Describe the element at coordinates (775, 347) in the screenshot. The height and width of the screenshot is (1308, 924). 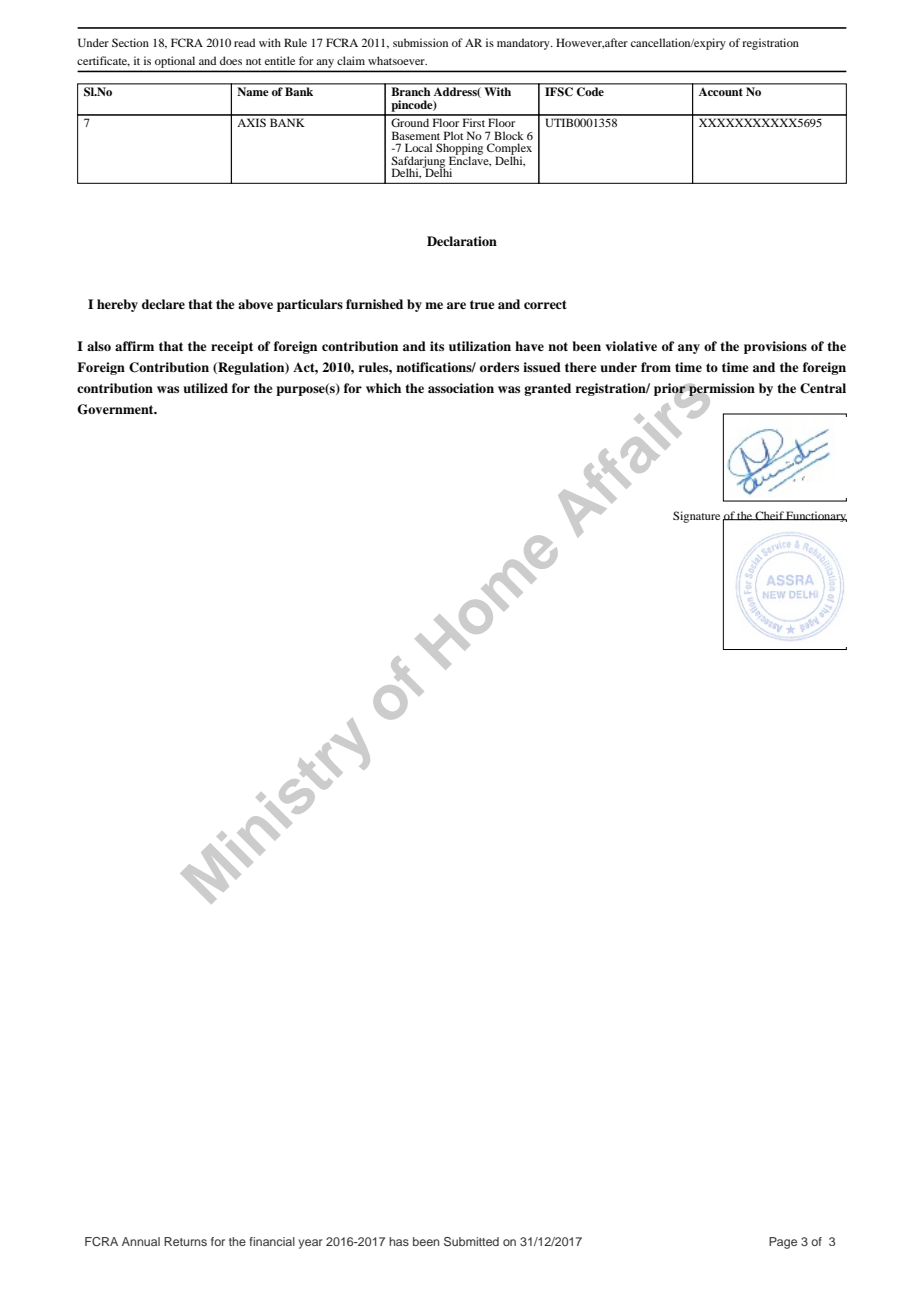
I see `provisions` at that location.
